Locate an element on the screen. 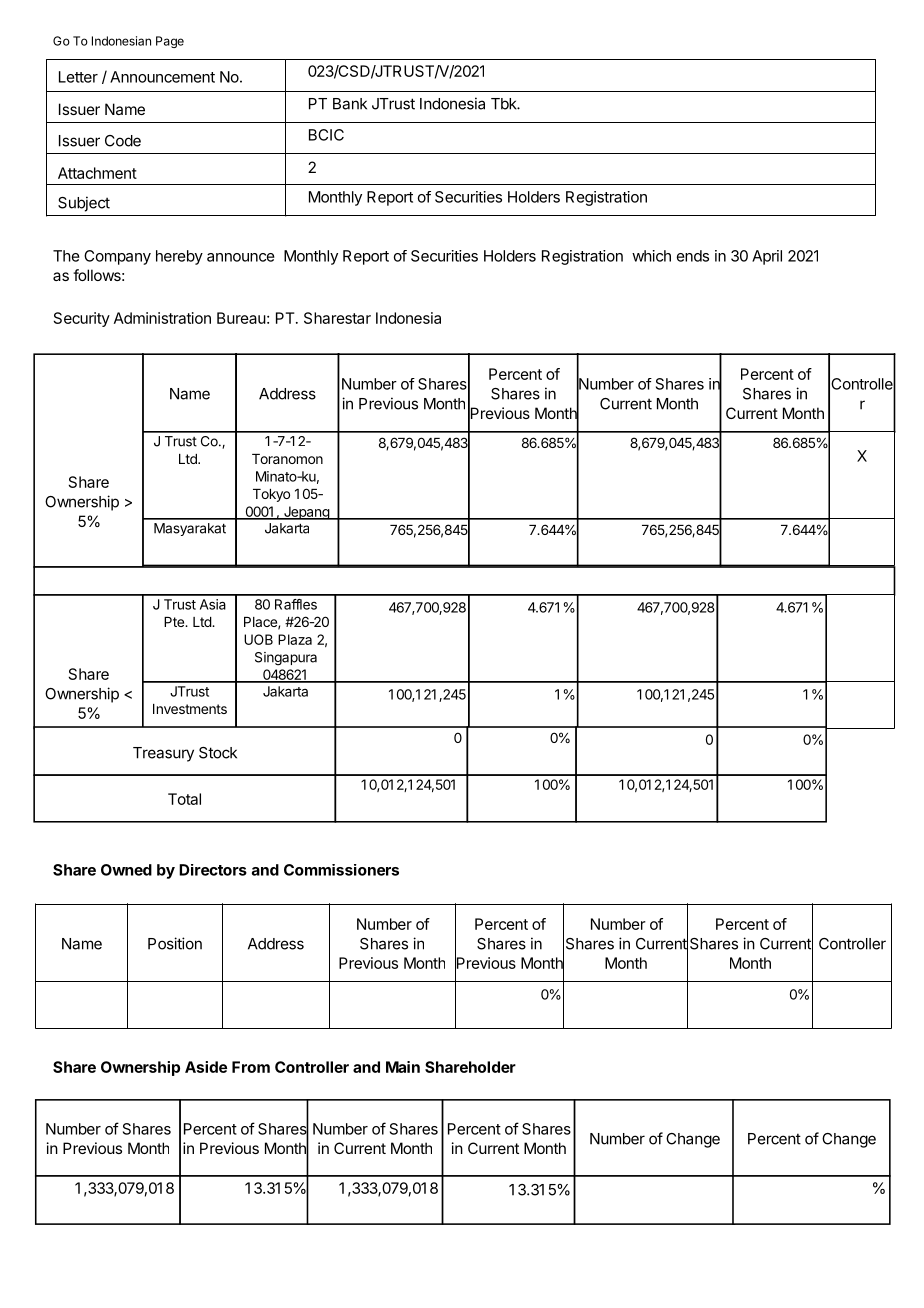 The width and height of the screenshot is (924, 1308). Main is located at coordinates (403, 1067).
